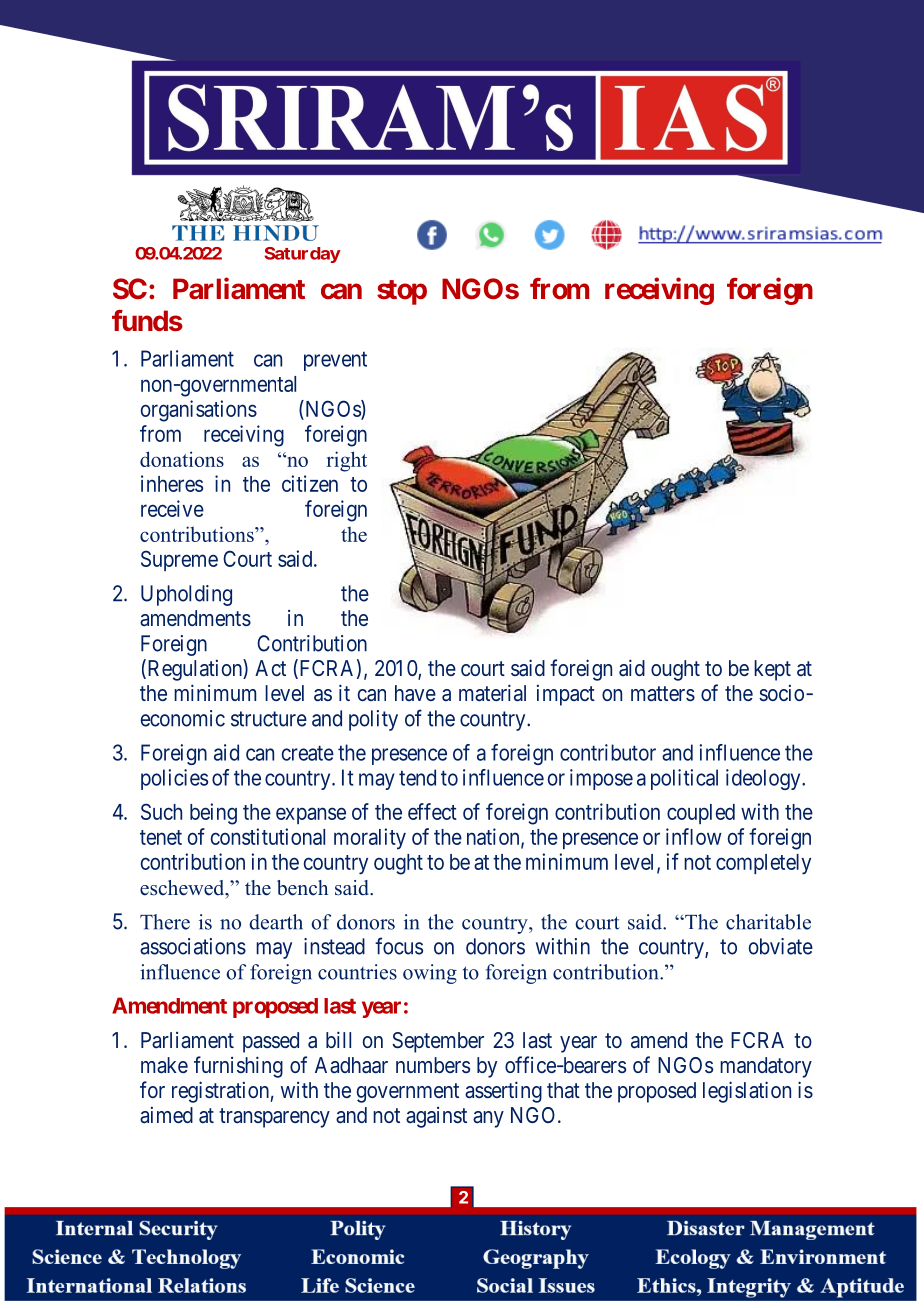 This screenshot has height=1308, width=924. What do you see at coordinates (302, 255) in the screenshot?
I see `Saturday` at bounding box center [302, 255].
